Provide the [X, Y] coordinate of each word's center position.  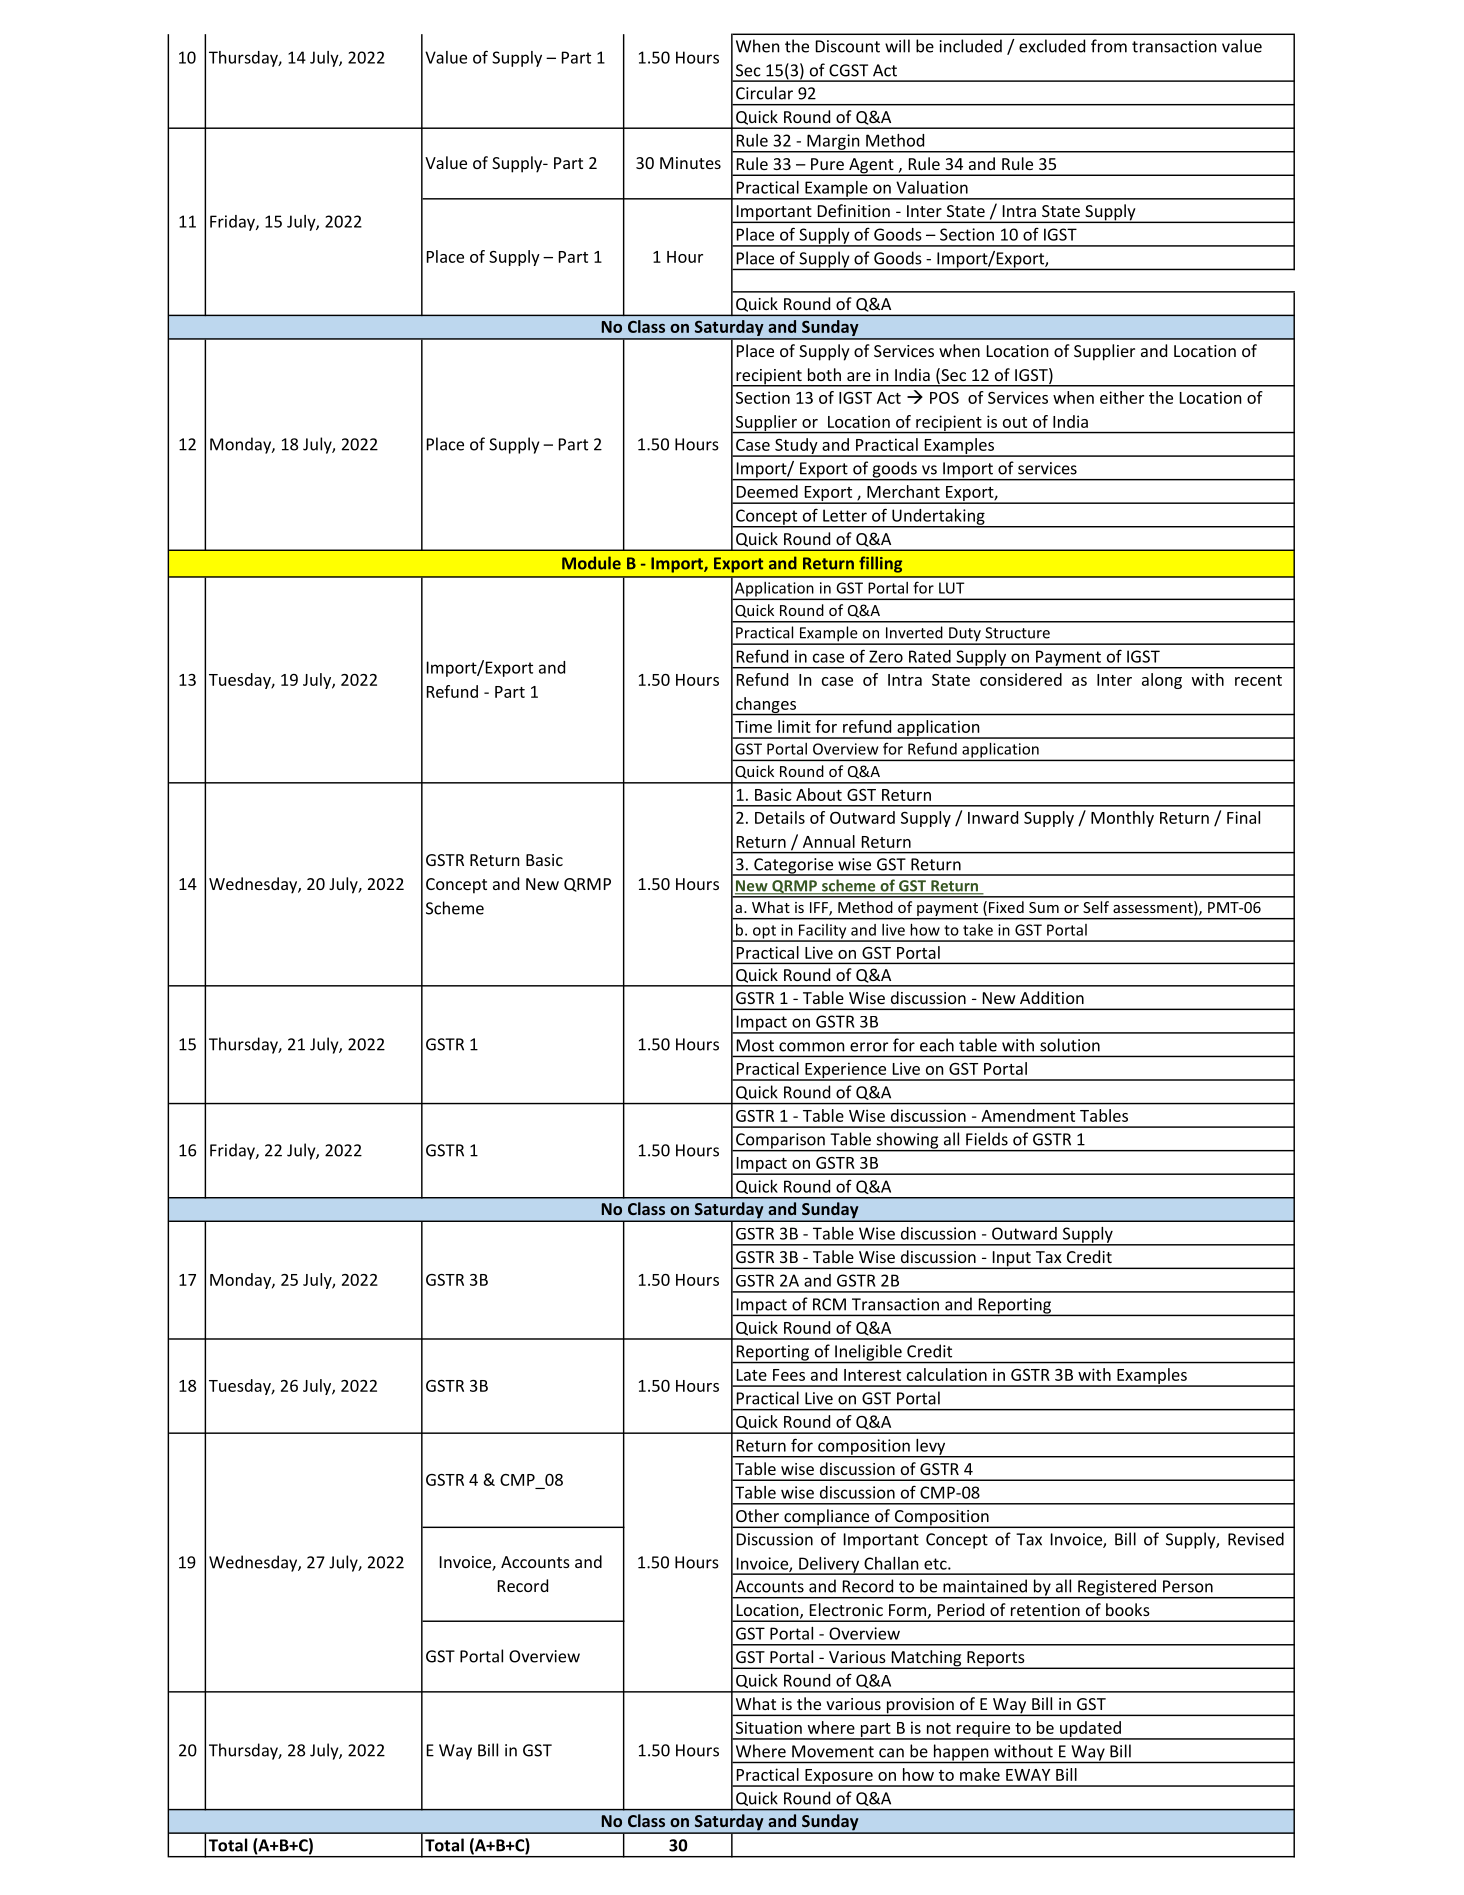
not [939, 1728]
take [978, 930]
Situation [769, 1727]
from [1109, 46]
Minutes [690, 163]
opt [764, 933]
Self [1096, 907]
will [897, 46]
